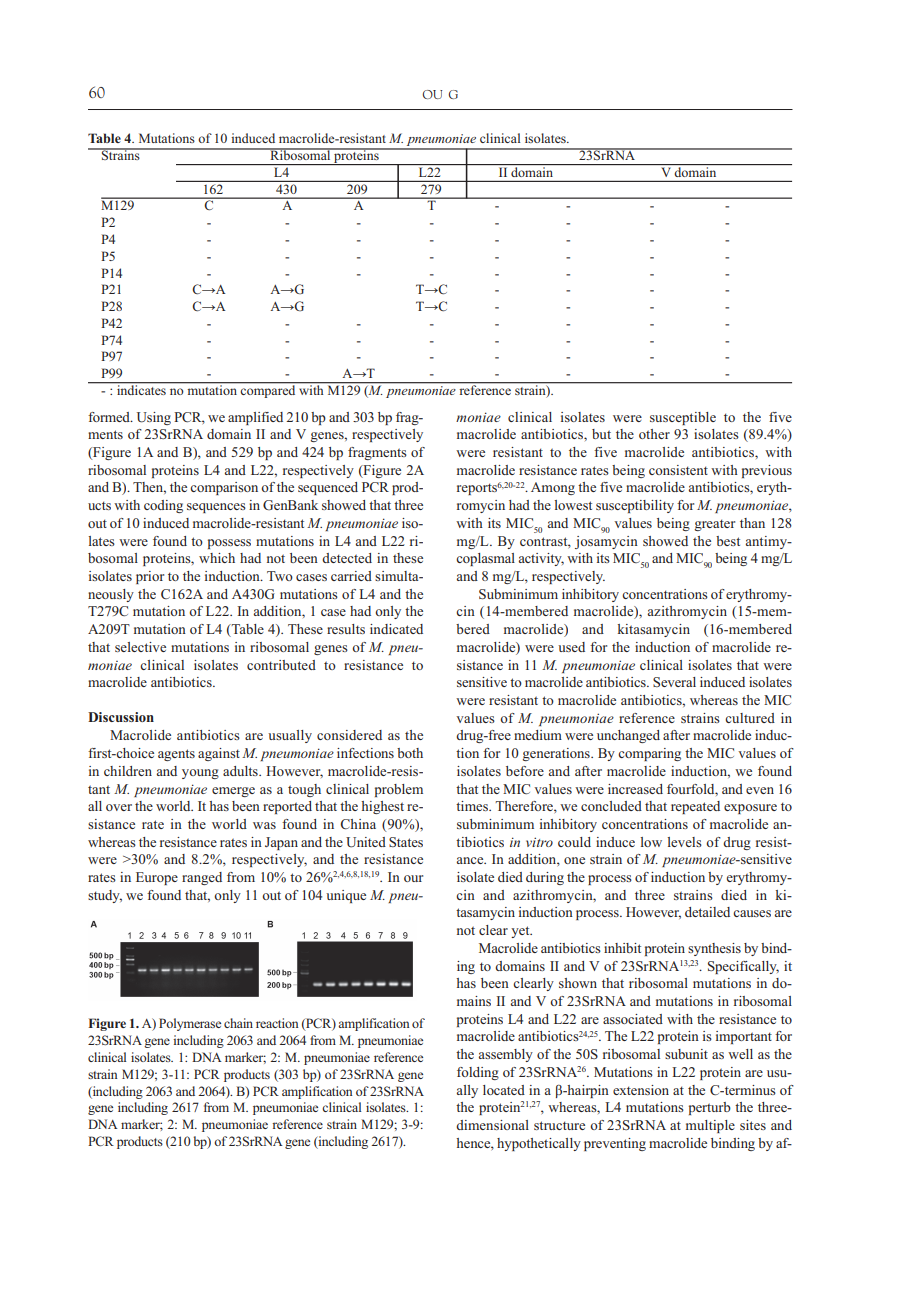  What do you see at coordinates (268, 390) in the screenshot?
I see `compared` at bounding box center [268, 390].
